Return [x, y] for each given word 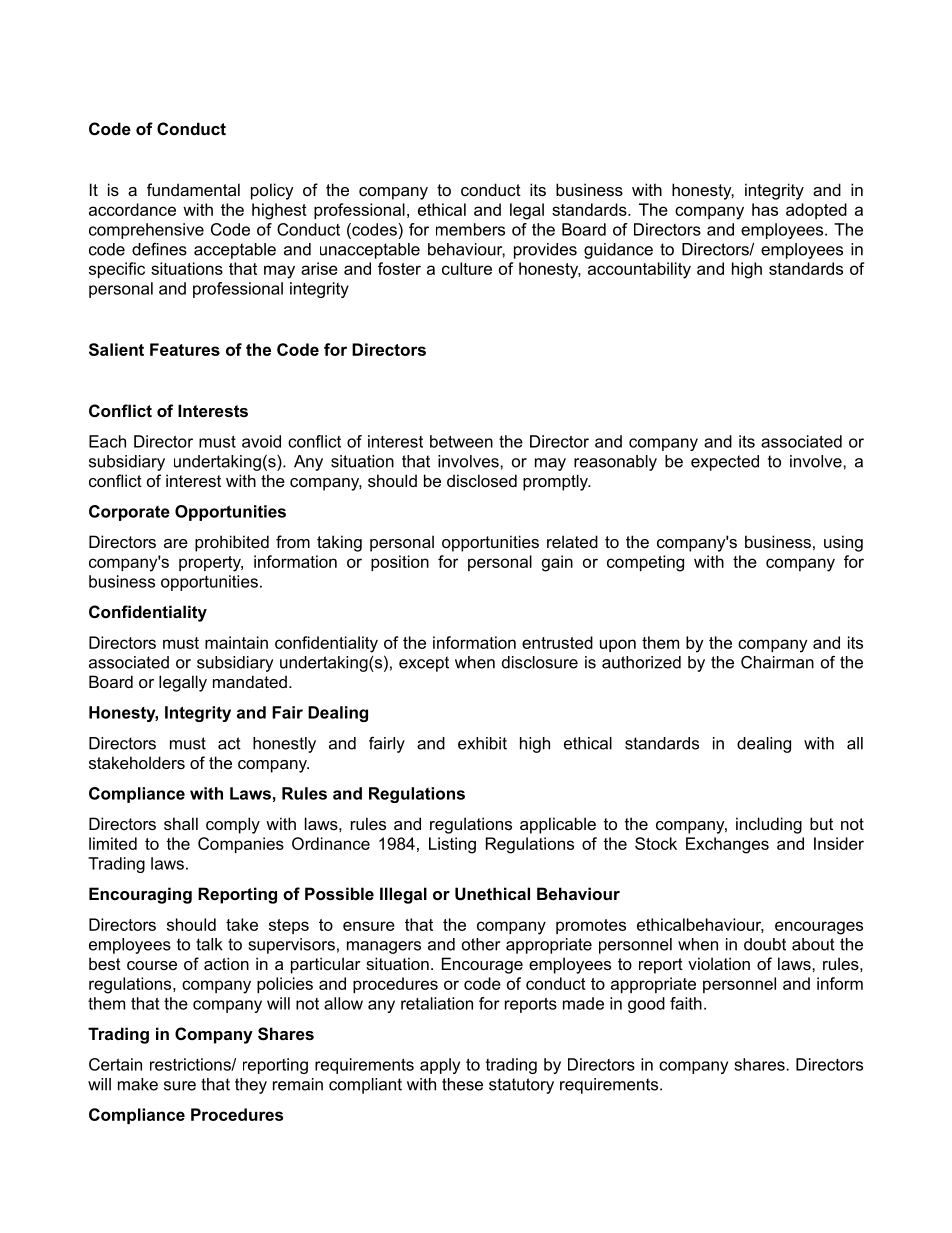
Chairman [777, 662]
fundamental [193, 189]
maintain [236, 642]
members [470, 229]
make [138, 1084]
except [424, 664]
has [765, 209]
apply [440, 1066]
